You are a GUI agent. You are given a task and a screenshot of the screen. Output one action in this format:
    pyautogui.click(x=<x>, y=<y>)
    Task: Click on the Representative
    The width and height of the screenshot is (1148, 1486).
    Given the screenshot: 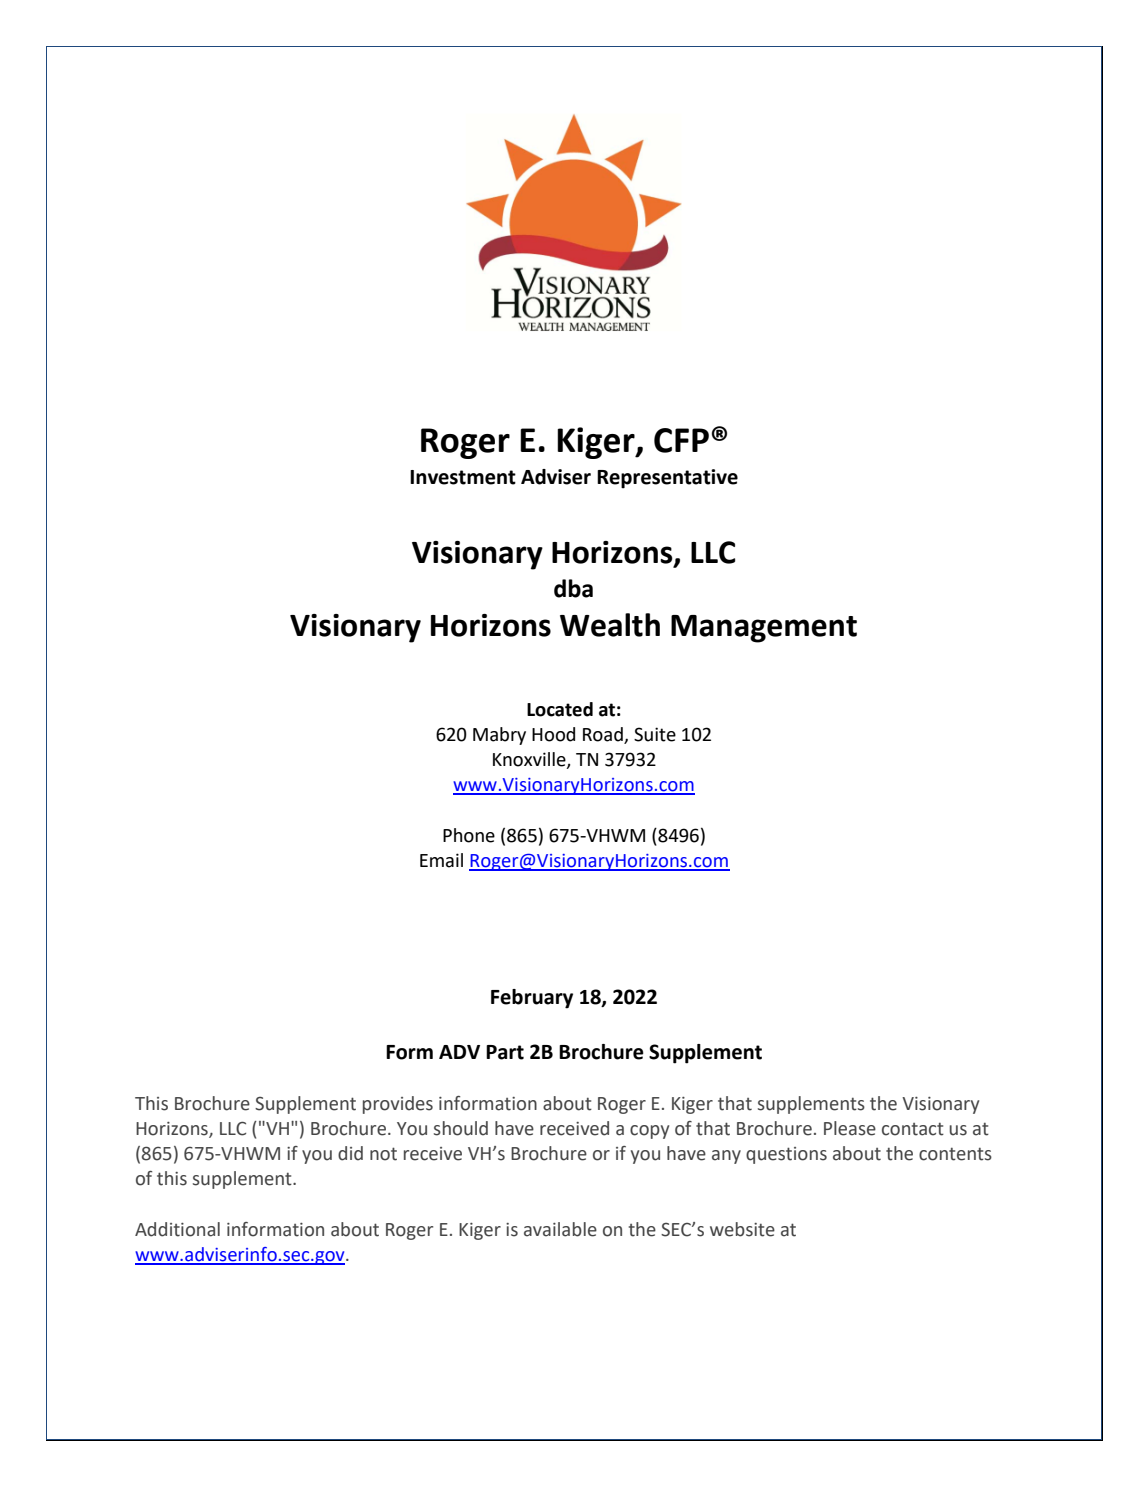 What is the action you would take?
    pyautogui.click(x=667, y=479)
